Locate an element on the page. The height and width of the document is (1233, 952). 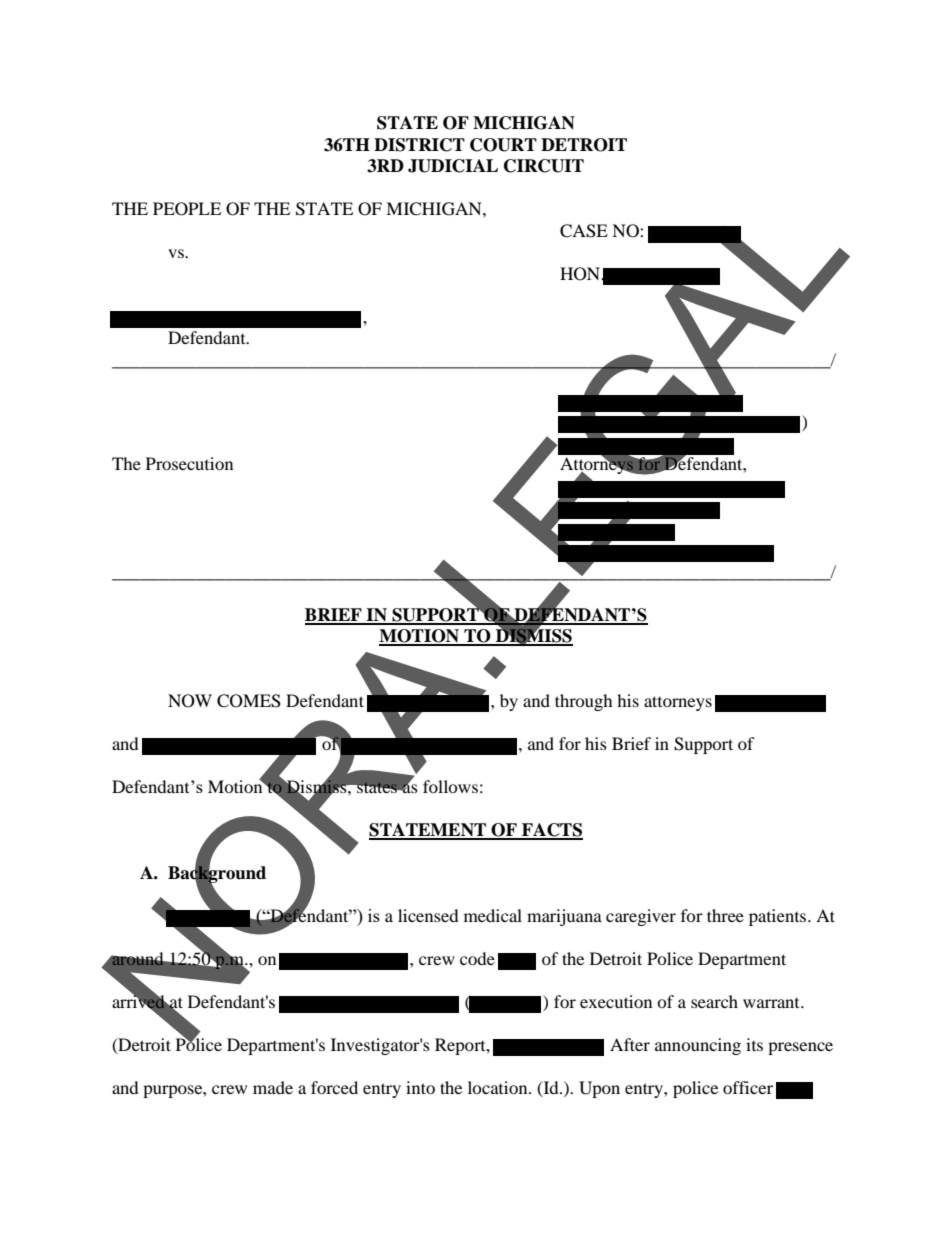
FACTS is located at coordinates (551, 831).
